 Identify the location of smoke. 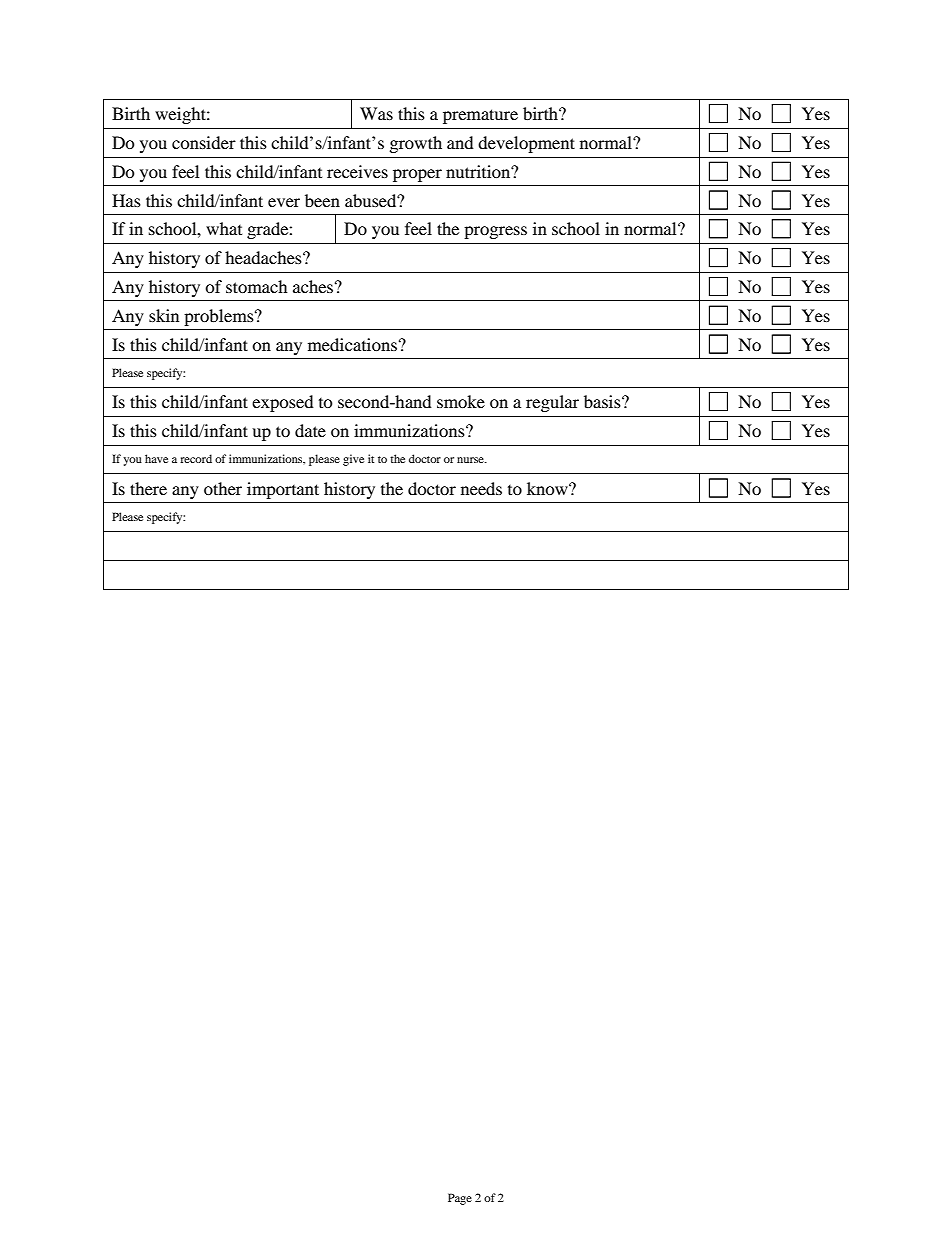
(461, 401).
